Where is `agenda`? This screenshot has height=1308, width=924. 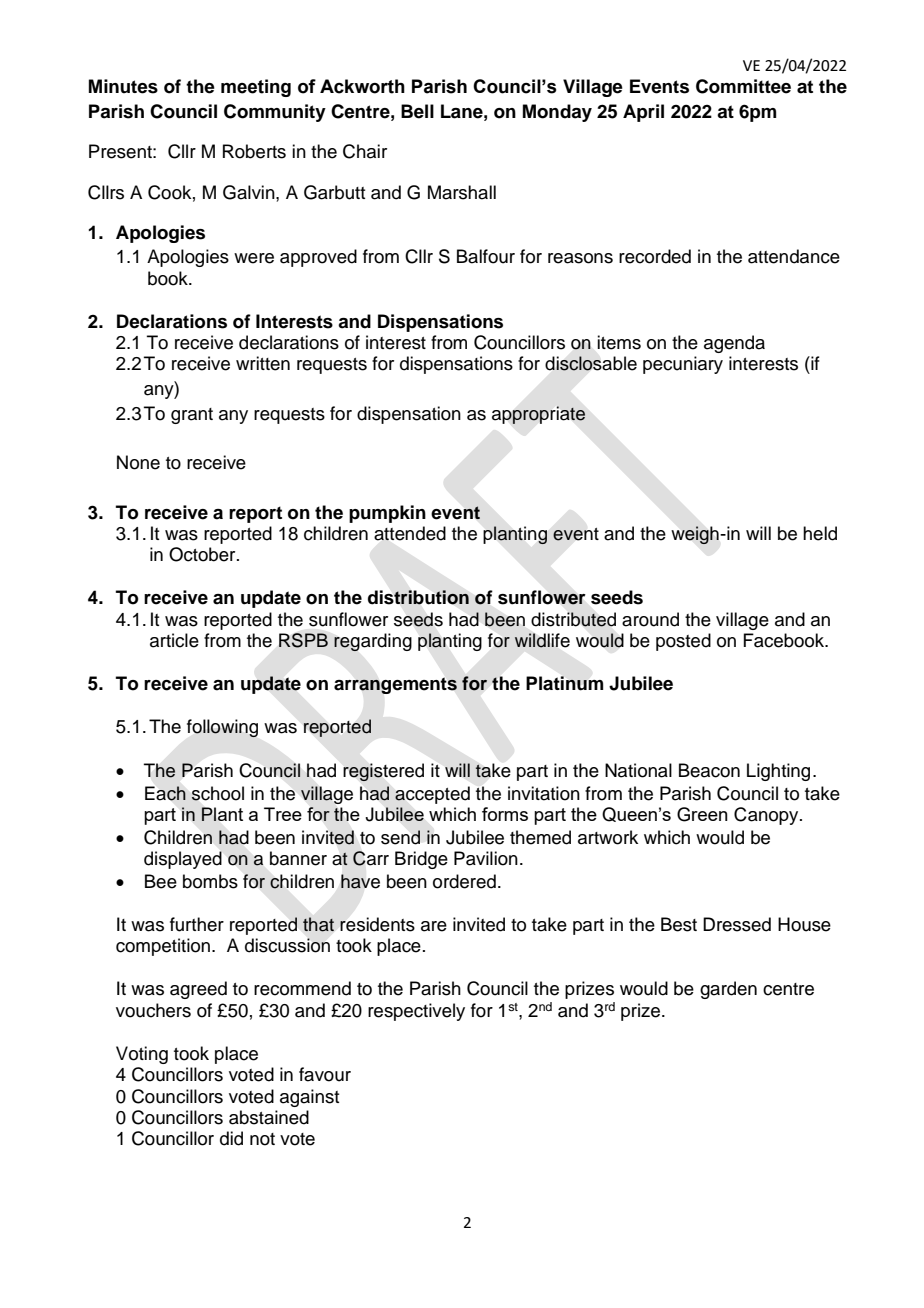
agenda is located at coordinates (734, 344).
